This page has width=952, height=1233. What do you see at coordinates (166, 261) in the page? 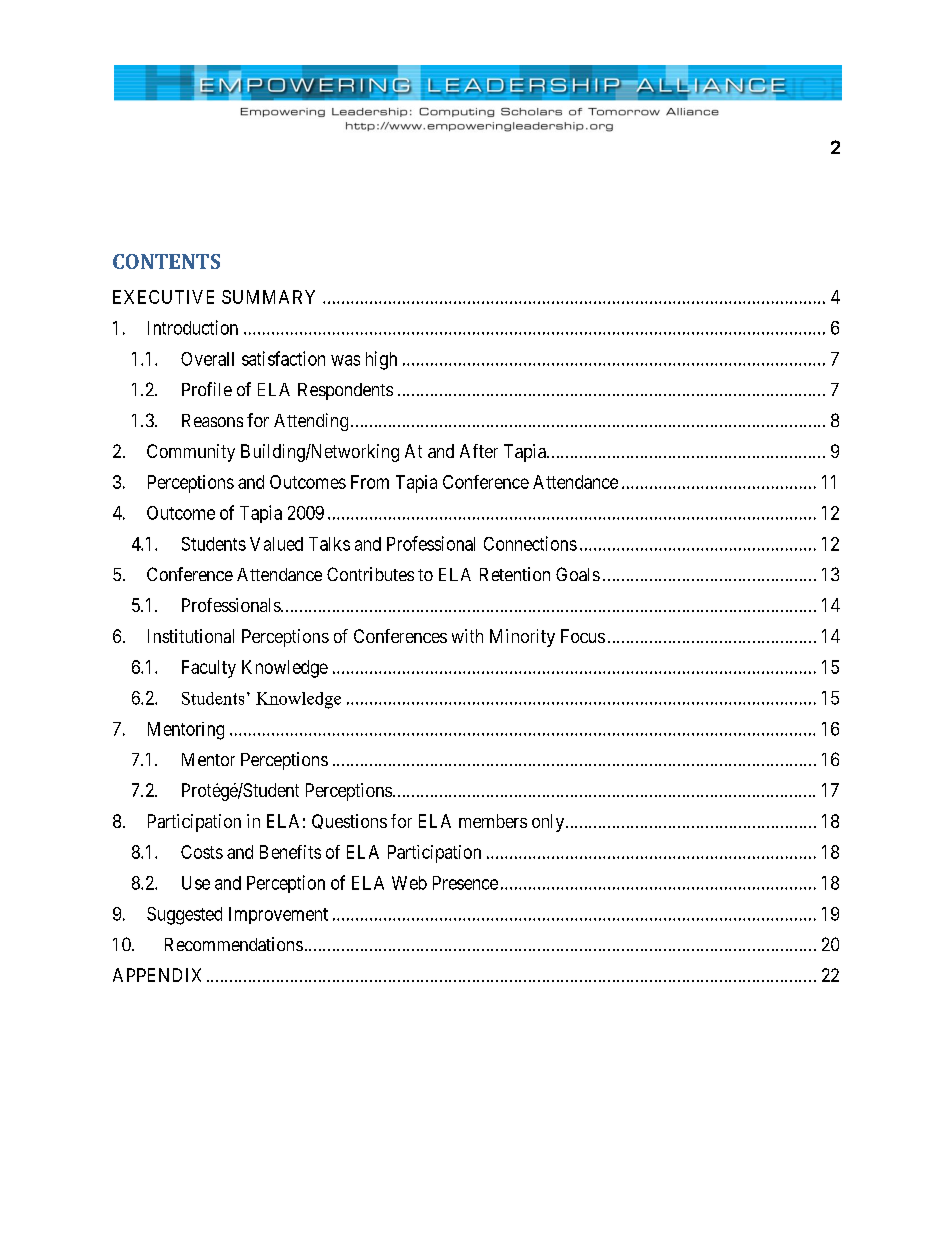
I see `CONTENTS` at bounding box center [166, 261].
